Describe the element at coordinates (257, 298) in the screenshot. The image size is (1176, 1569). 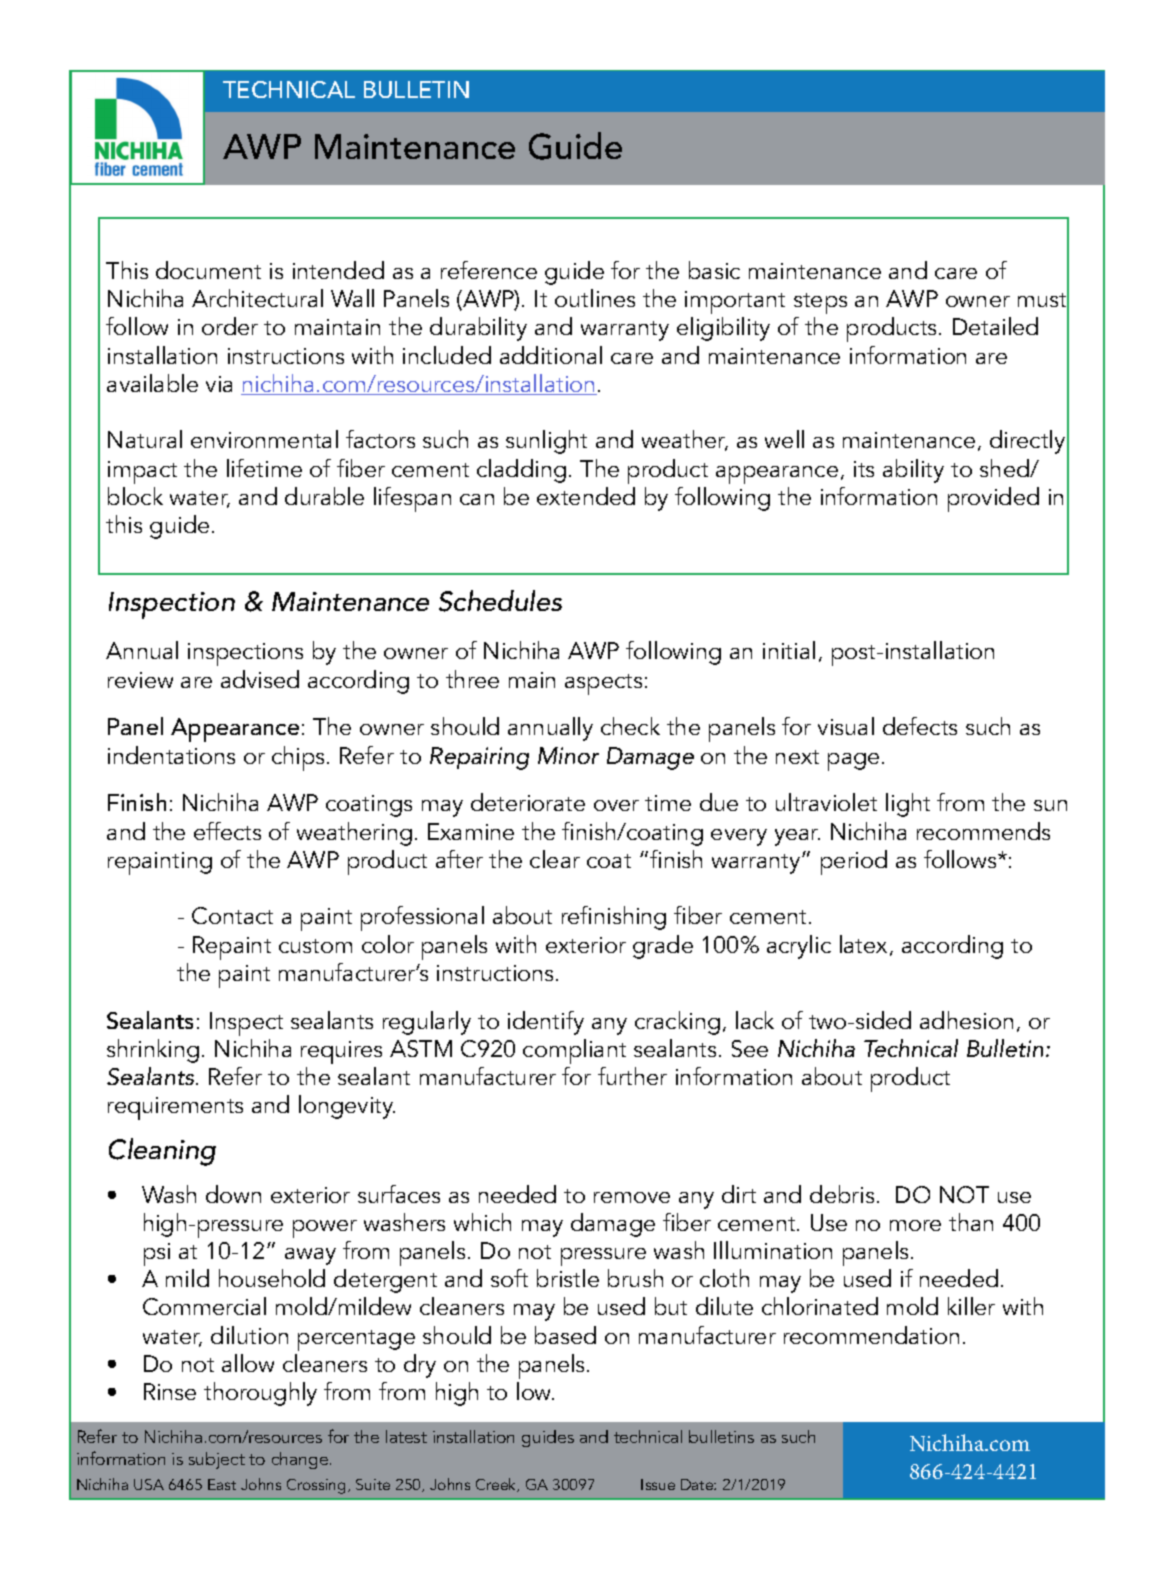
I see `Architectural` at that location.
